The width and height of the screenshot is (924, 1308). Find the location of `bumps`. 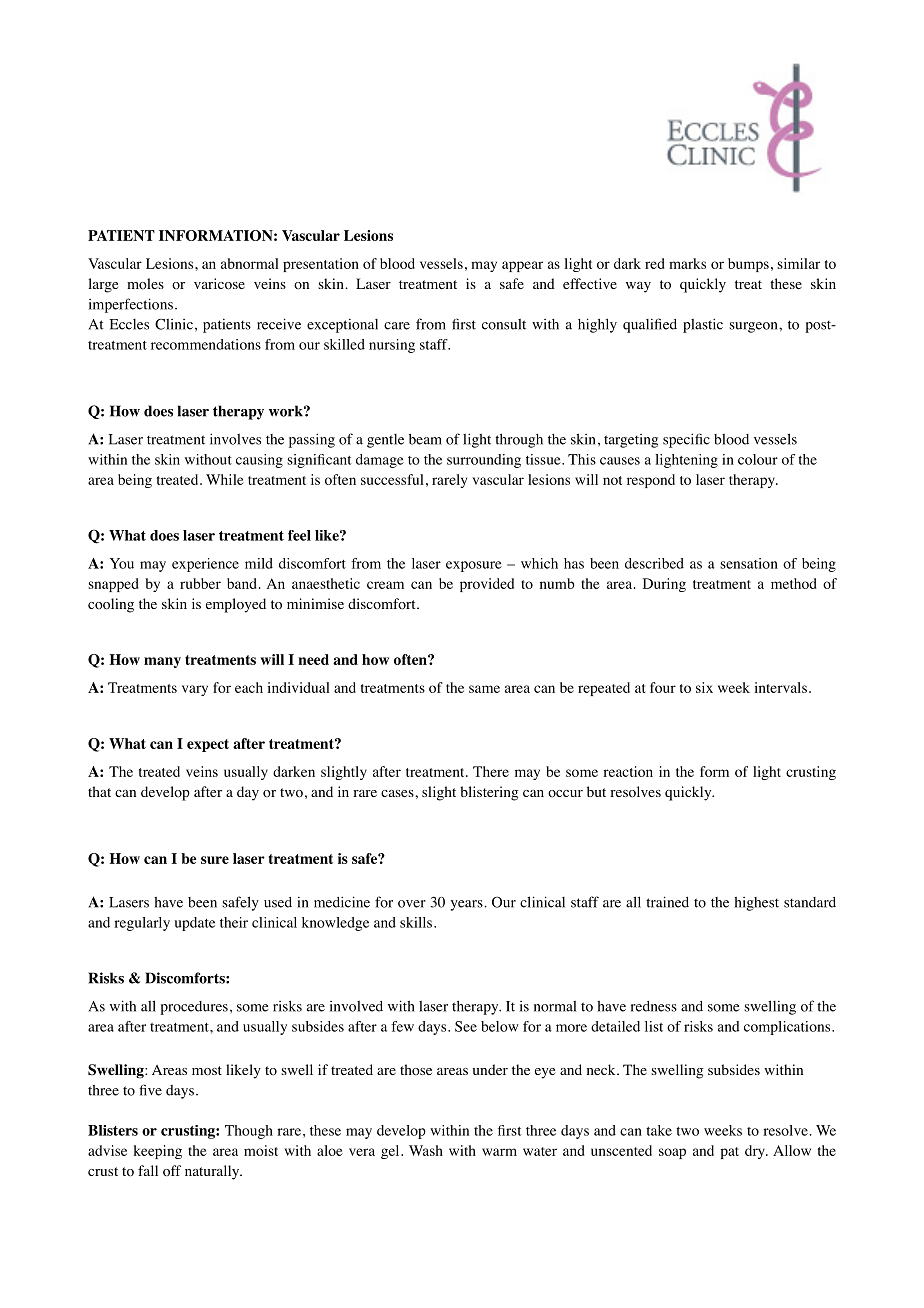

bumps is located at coordinates (748, 265).
